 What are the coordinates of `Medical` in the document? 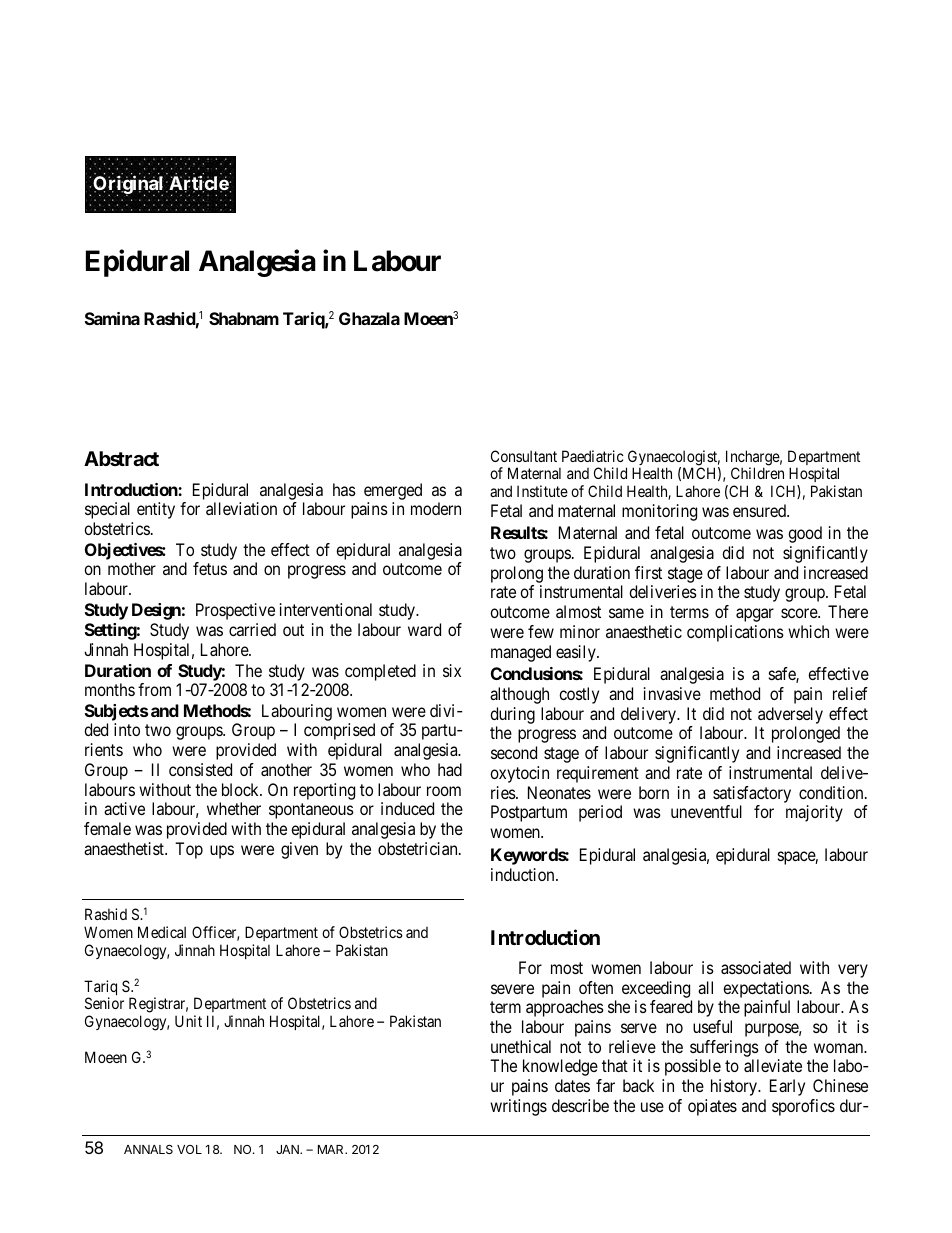 It's located at (162, 932).
